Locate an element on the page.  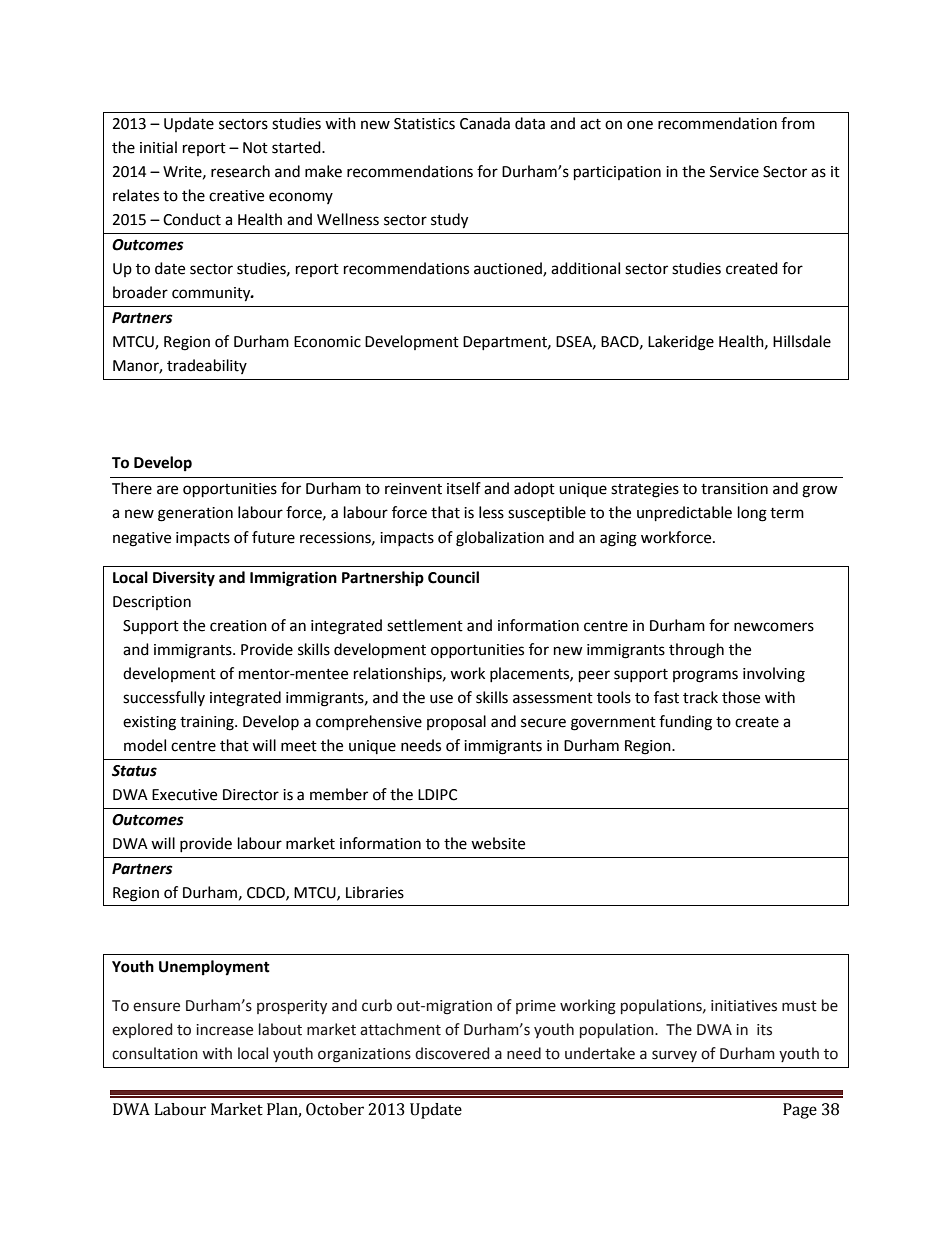
Service is located at coordinates (734, 172).
